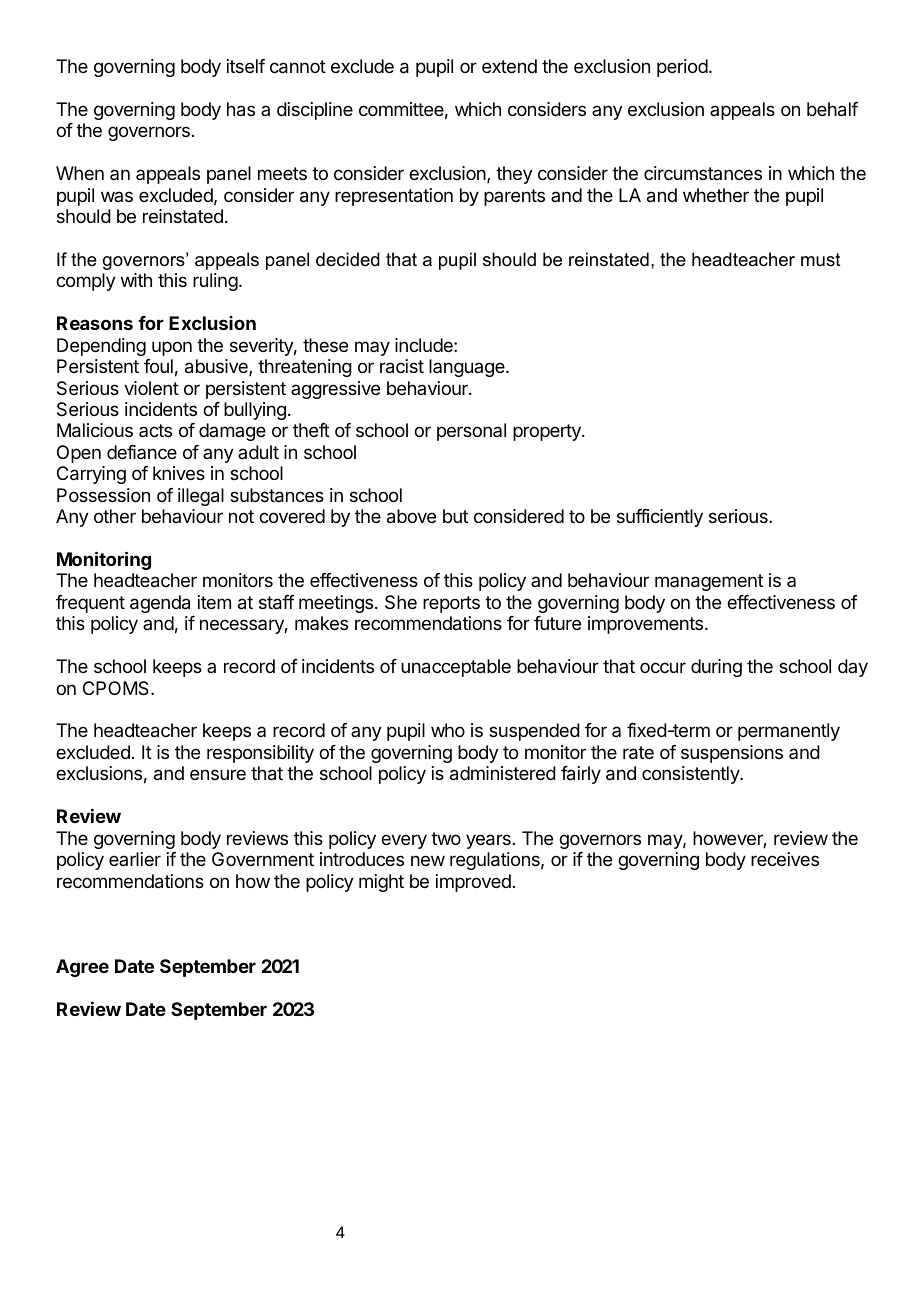  Describe the element at coordinates (455, 516) in the image. I see `but` at that location.
